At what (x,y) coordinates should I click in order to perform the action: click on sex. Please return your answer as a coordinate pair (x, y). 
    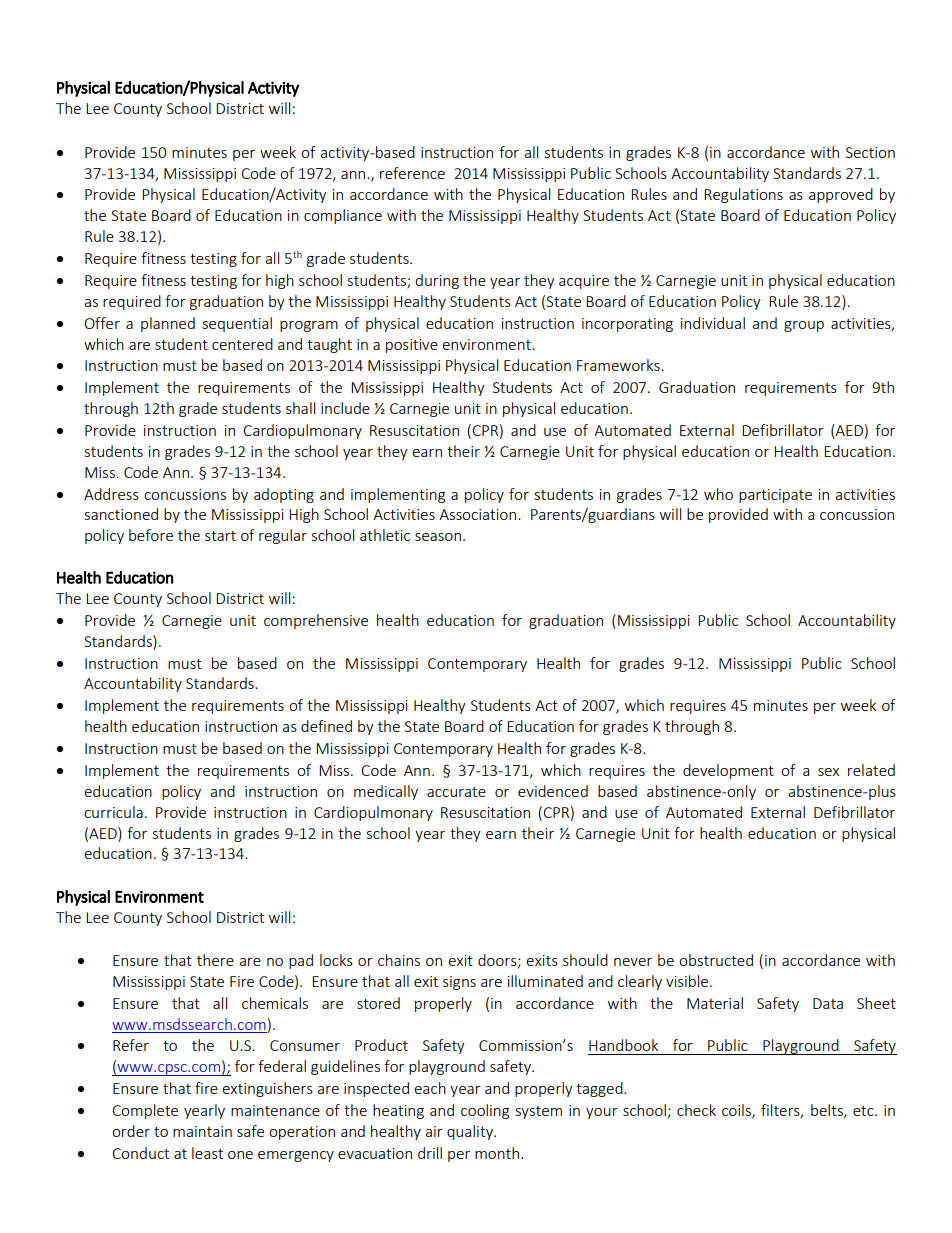
    Looking at the image, I should click on (828, 772).
